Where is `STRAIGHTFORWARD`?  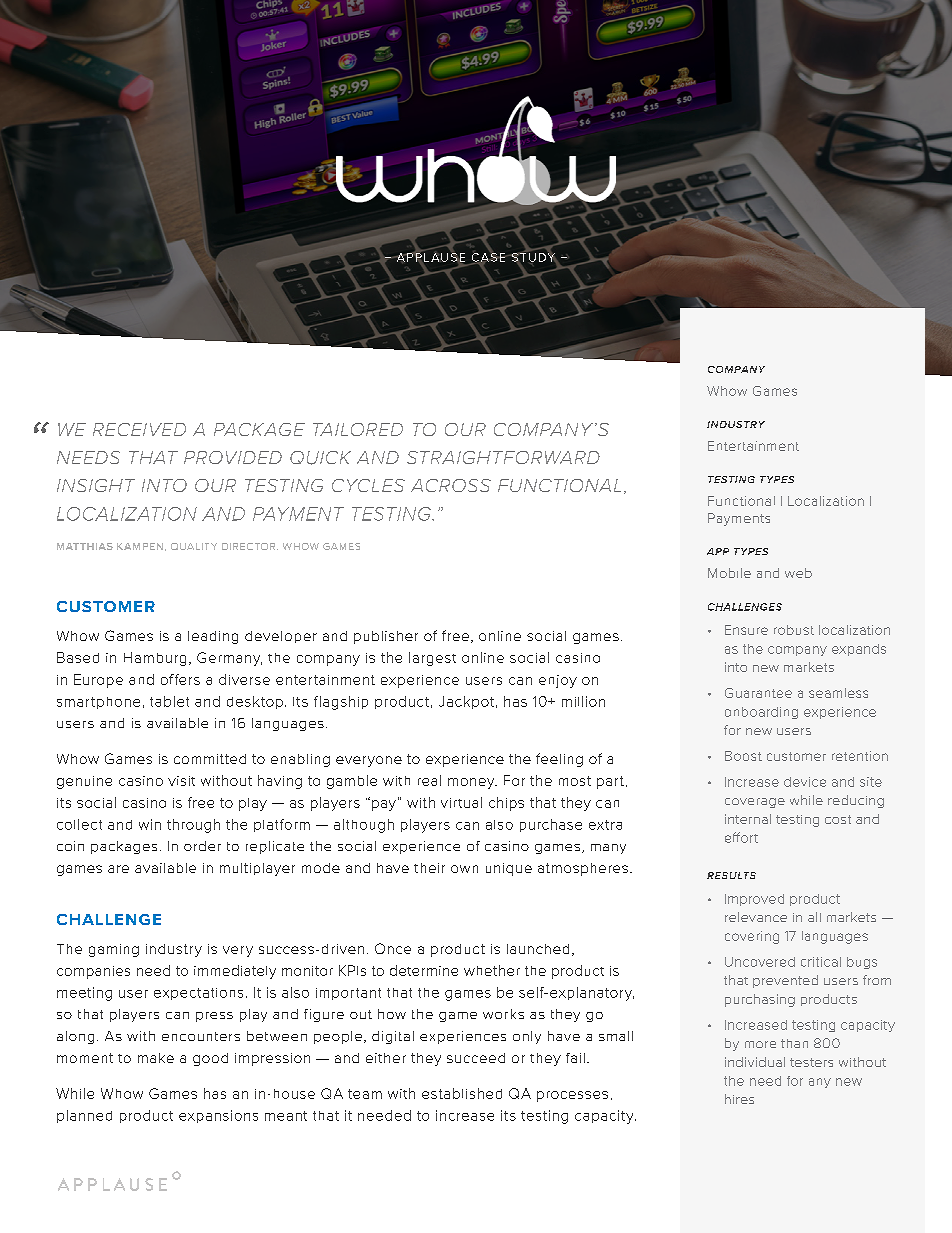 STRAIGHTFORWARD is located at coordinates (503, 457).
